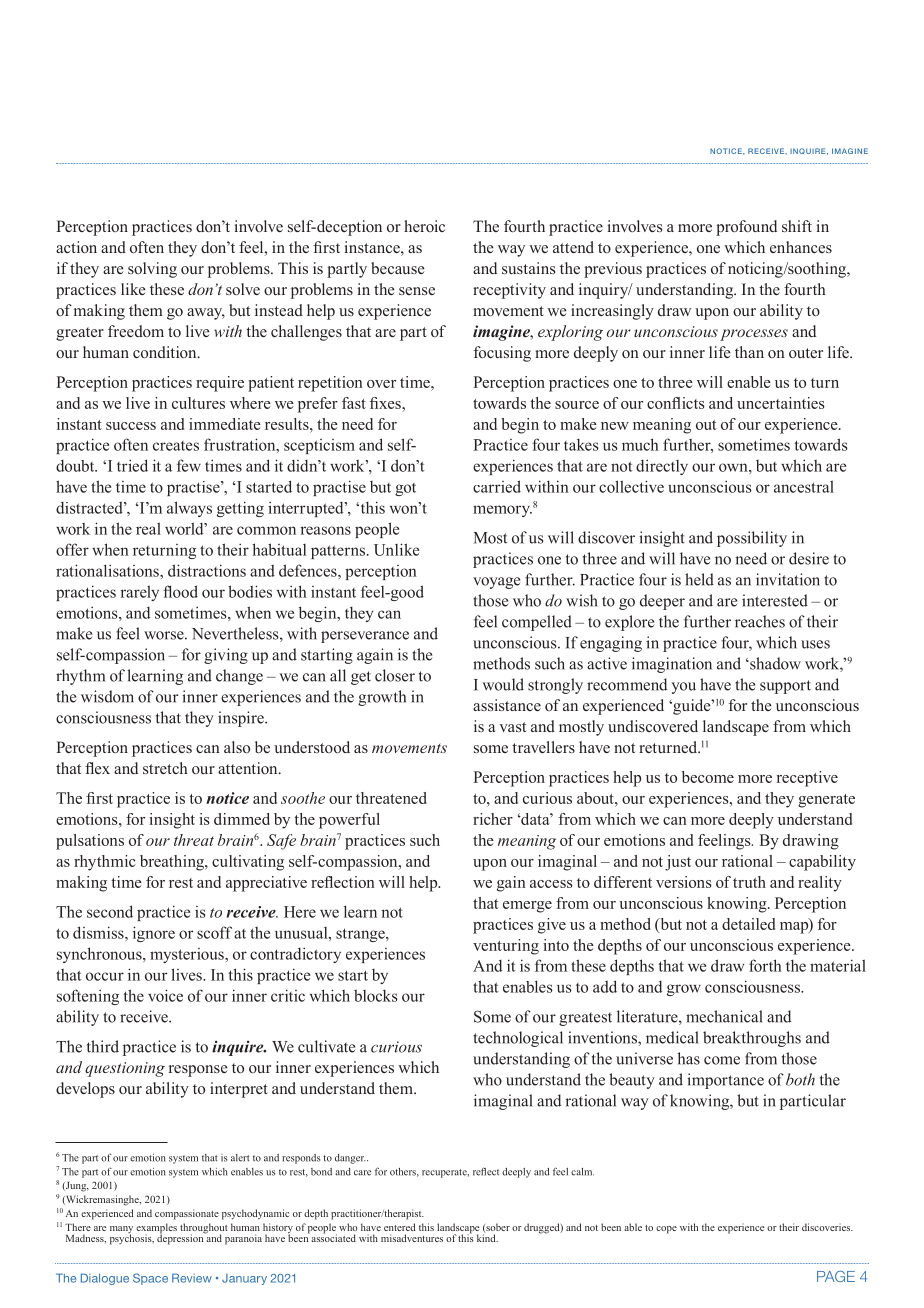  Describe the element at coordinates (152, 270) in the document. I see `solving` at that location.
